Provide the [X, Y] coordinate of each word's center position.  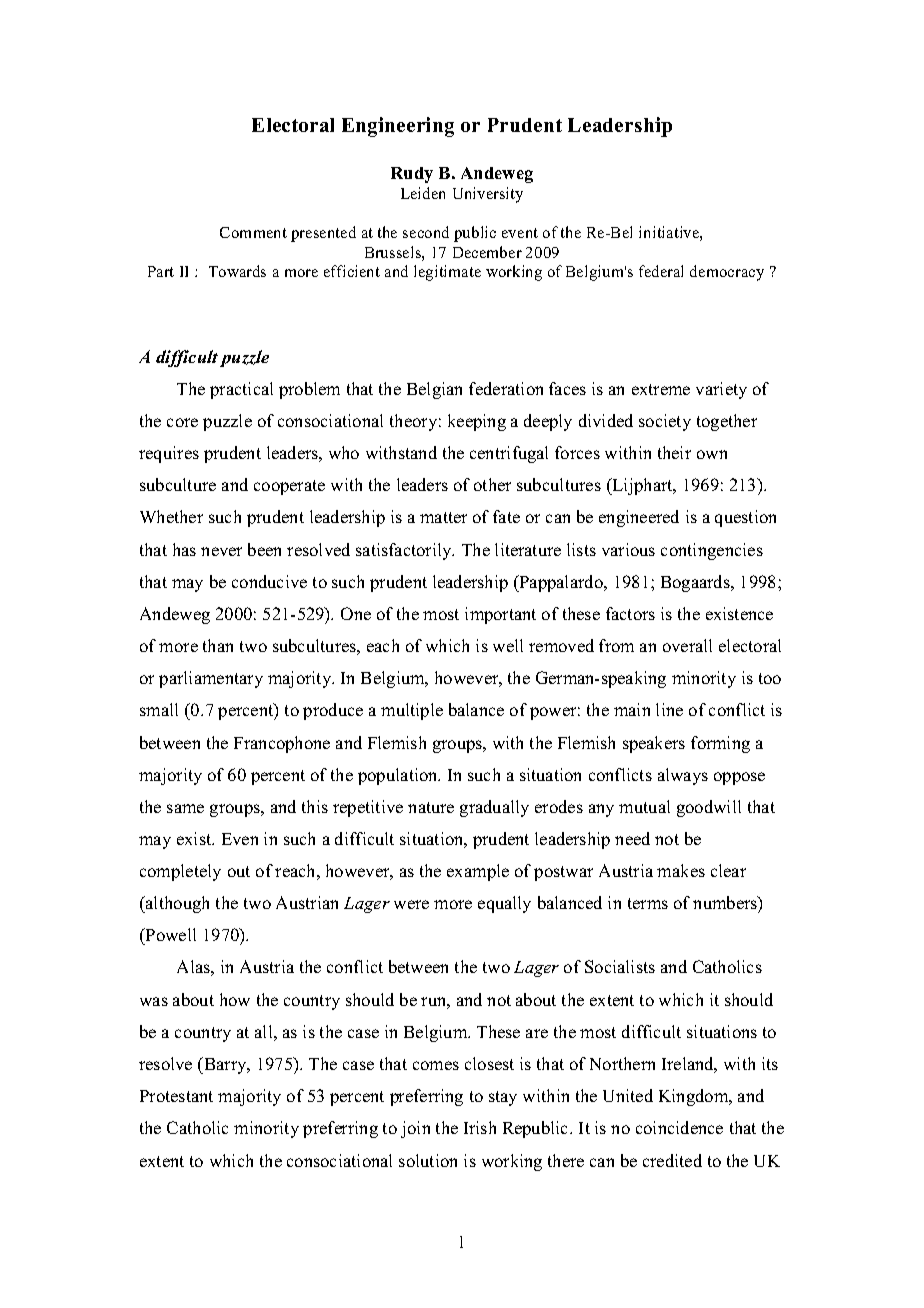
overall [687, 645]
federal [661, 271]
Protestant [176, 1096]
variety [721, 390]
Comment [253, 232]
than [218, 645]
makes [681, 870]
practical [241, 390]
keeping [477, 422]
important [500, 615]
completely [180, 872]
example [478, 872]
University [488, 195]
